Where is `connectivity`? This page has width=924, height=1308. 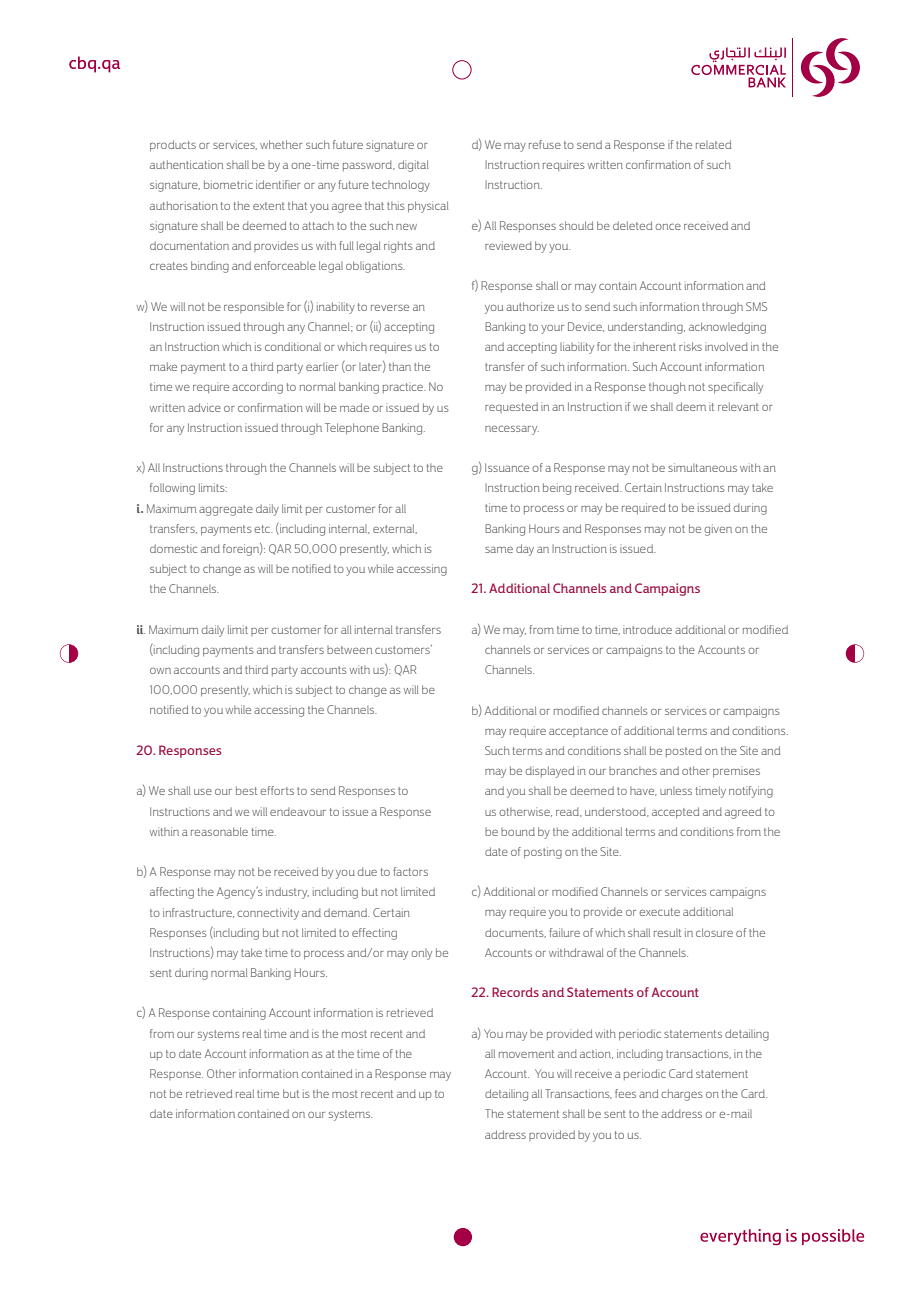 connectivity is located at coordinates (268, 914).
